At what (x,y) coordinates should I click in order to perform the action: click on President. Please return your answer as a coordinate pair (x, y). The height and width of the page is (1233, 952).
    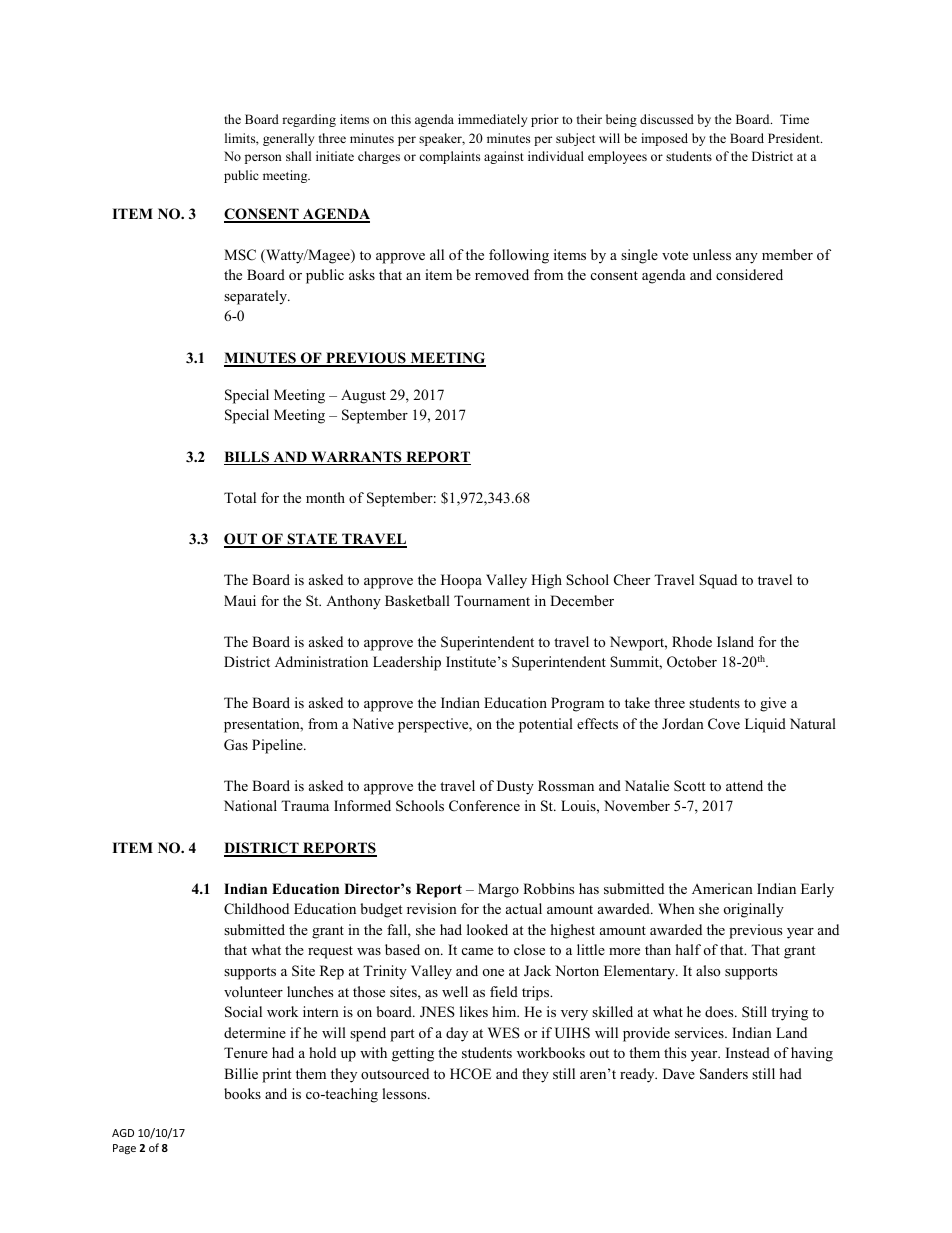
    Looking at the image, I should click on (795, 138).
